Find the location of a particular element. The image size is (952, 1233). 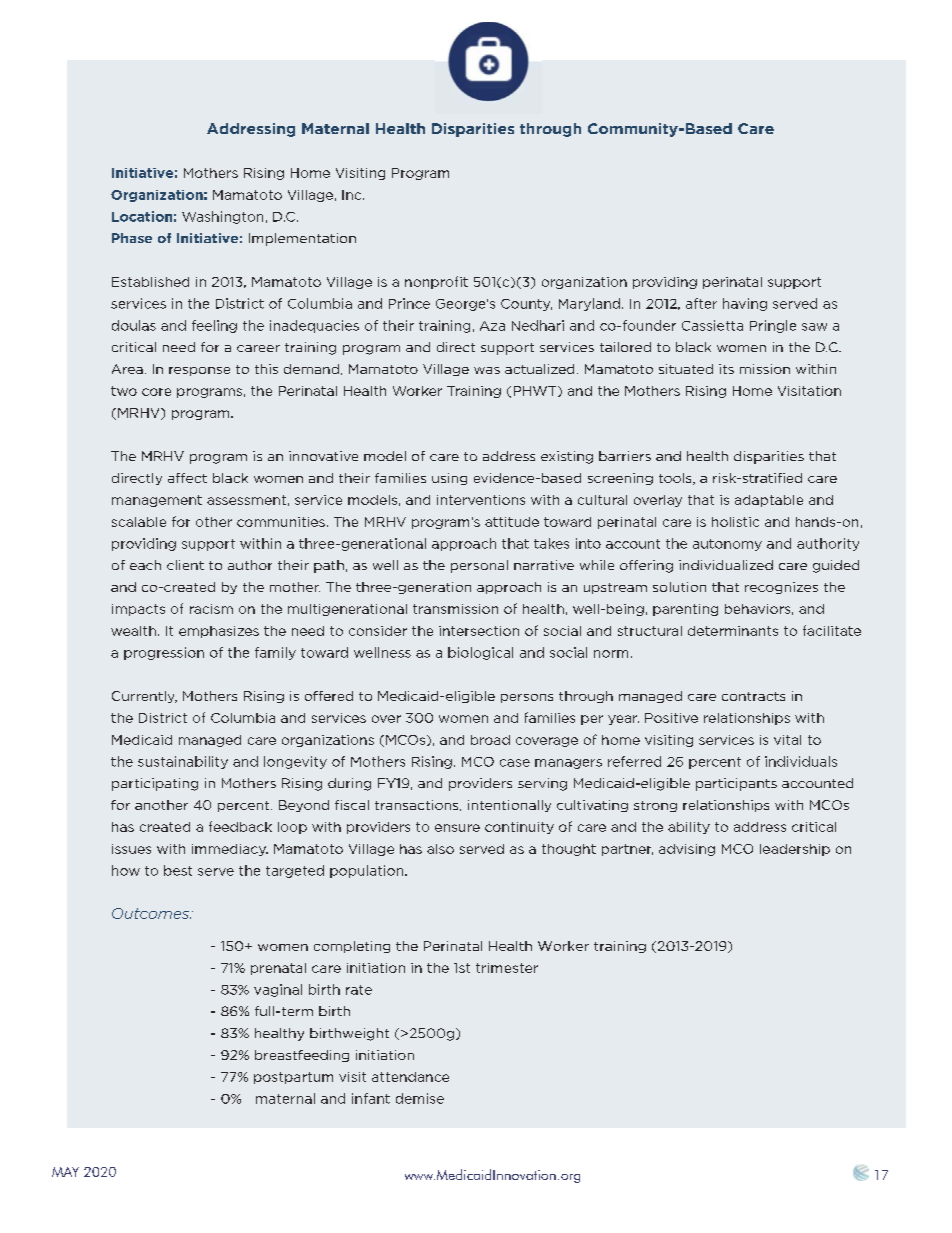

nonprofit is located at coordinates (436, 282).
